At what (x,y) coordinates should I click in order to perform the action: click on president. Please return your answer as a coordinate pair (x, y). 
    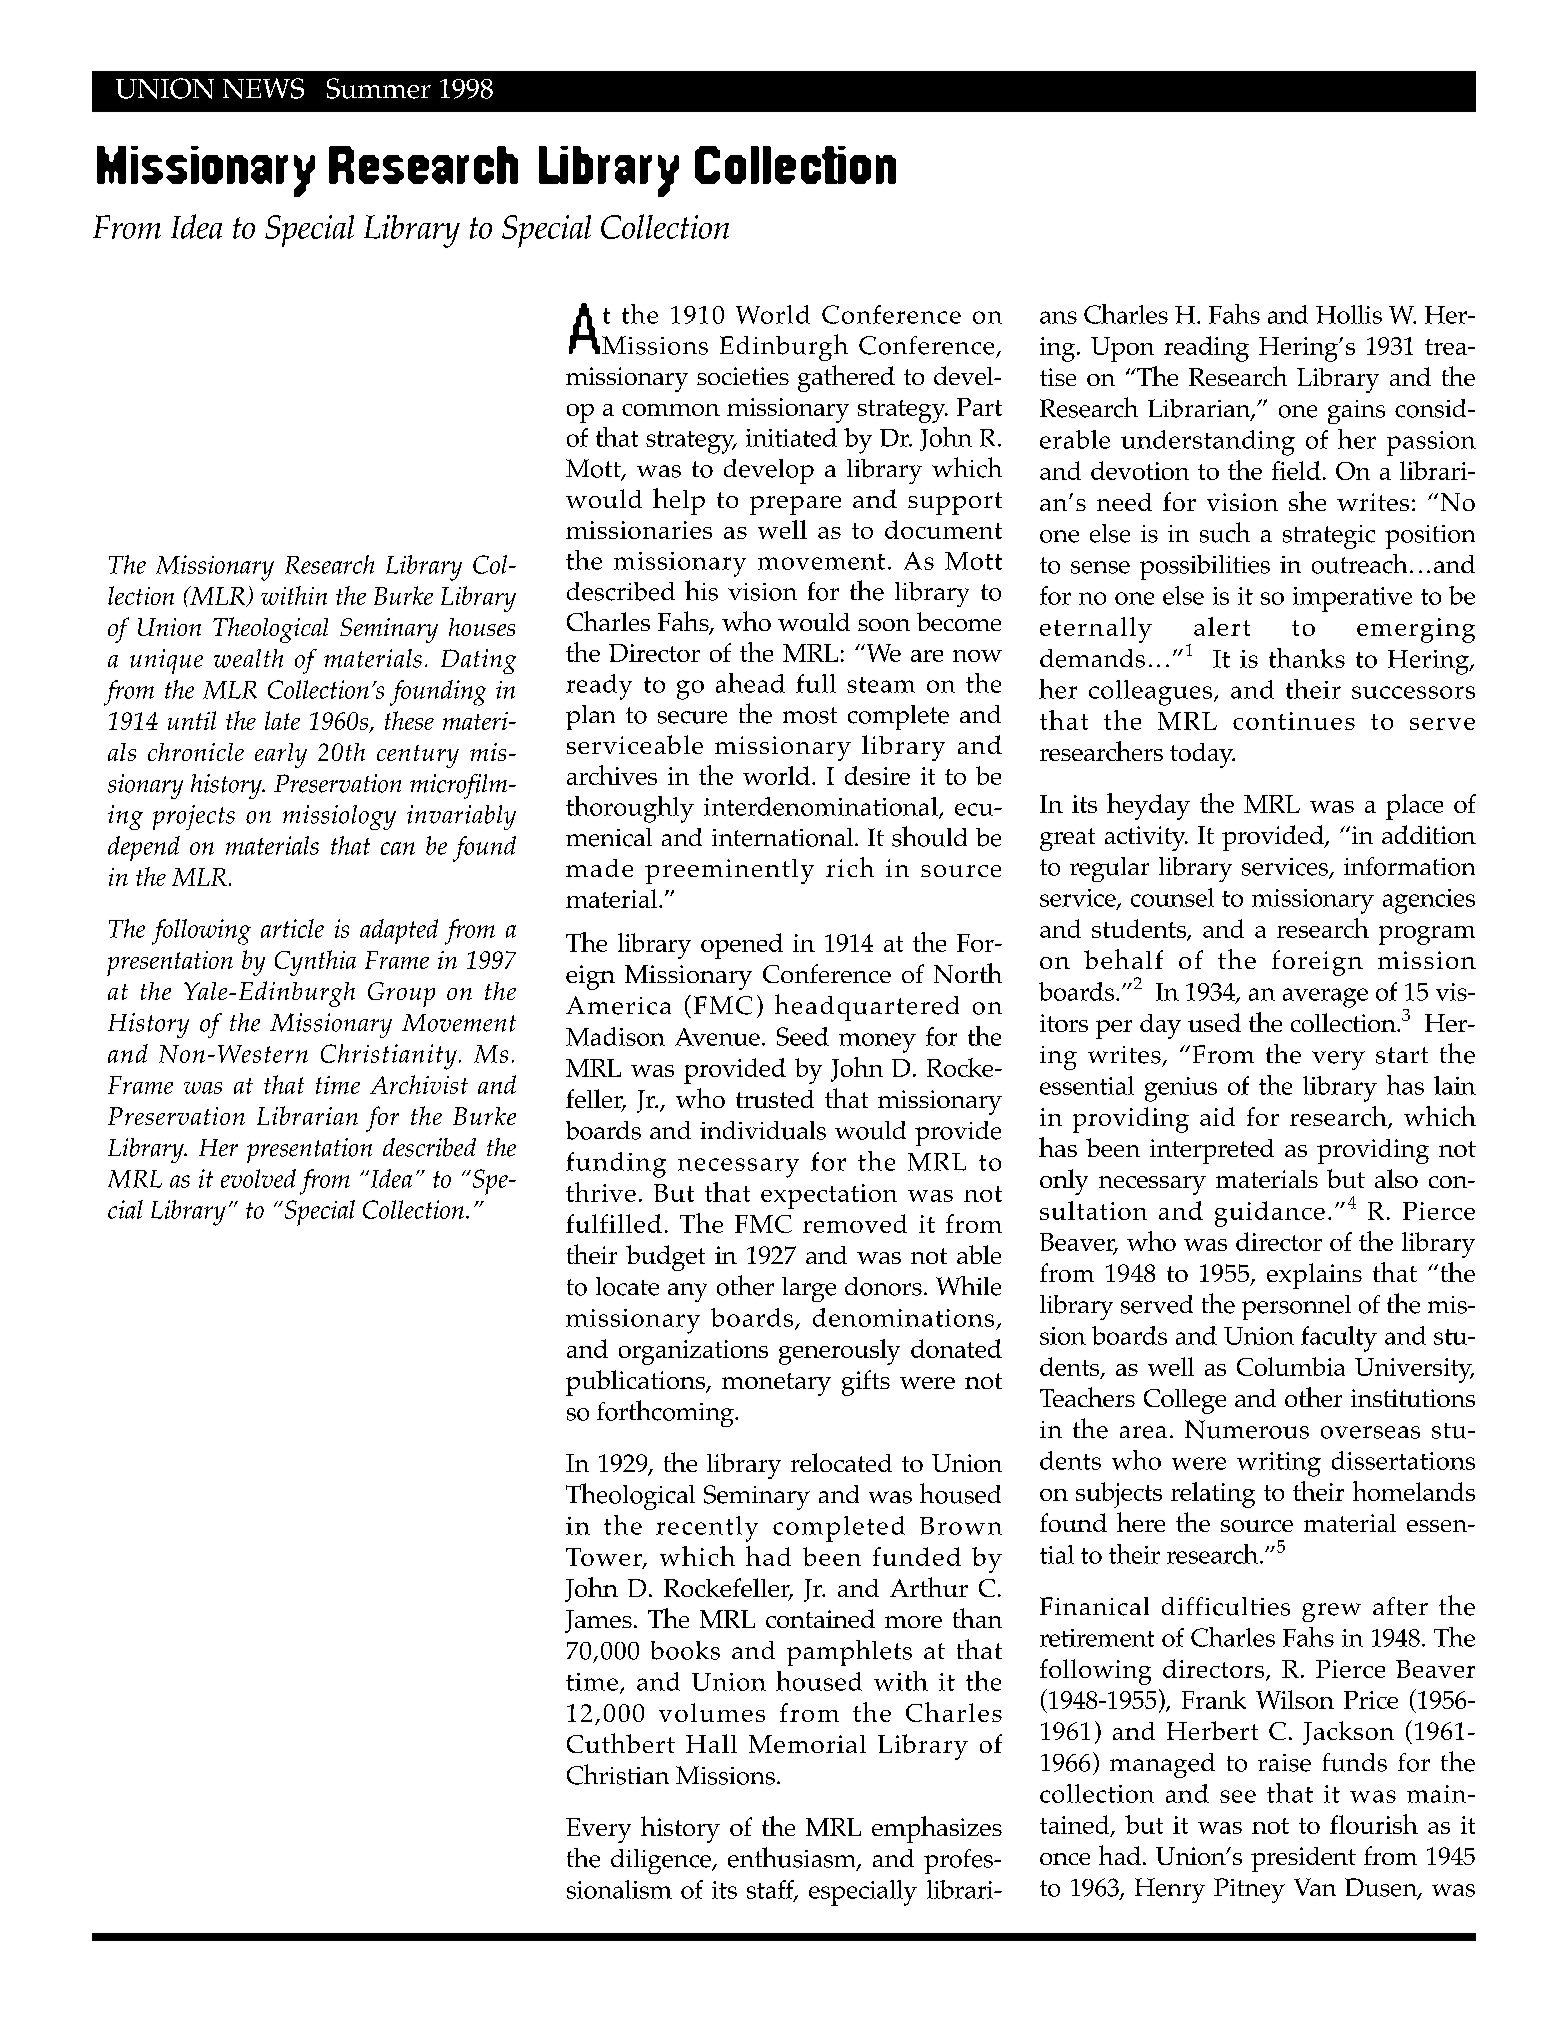
    Looking at the image, I should click on (1303, 1859).
